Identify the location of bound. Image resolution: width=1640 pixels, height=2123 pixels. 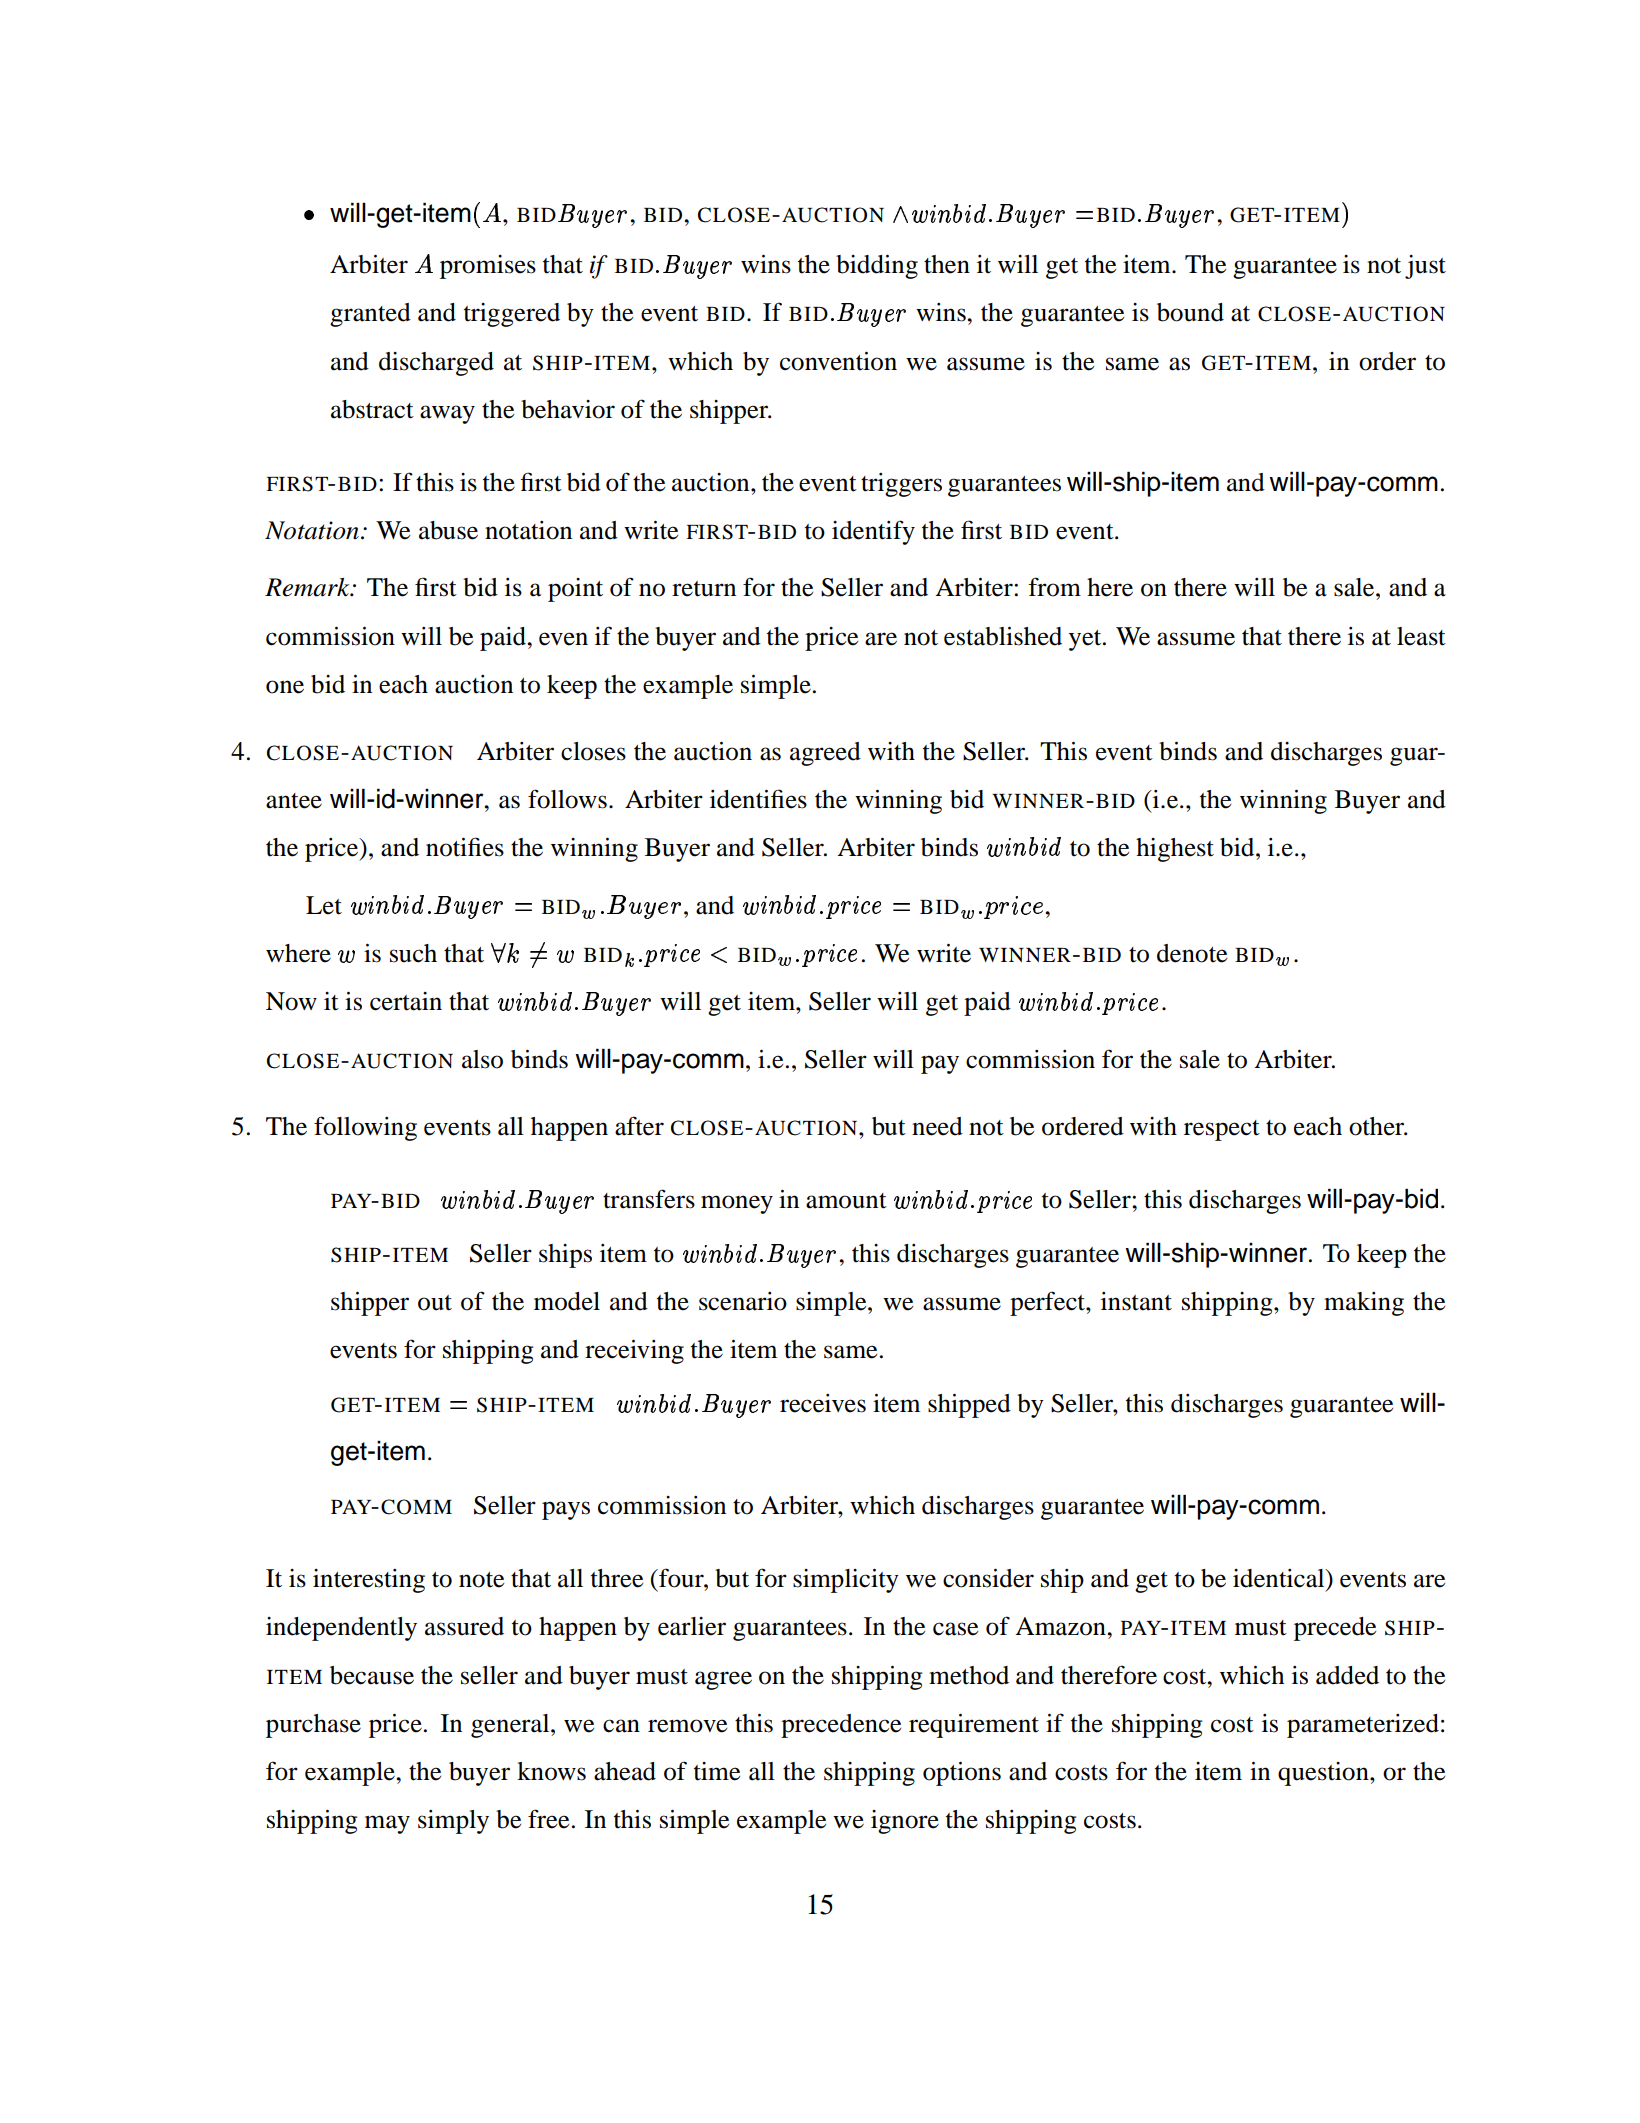
(1190, 312).
